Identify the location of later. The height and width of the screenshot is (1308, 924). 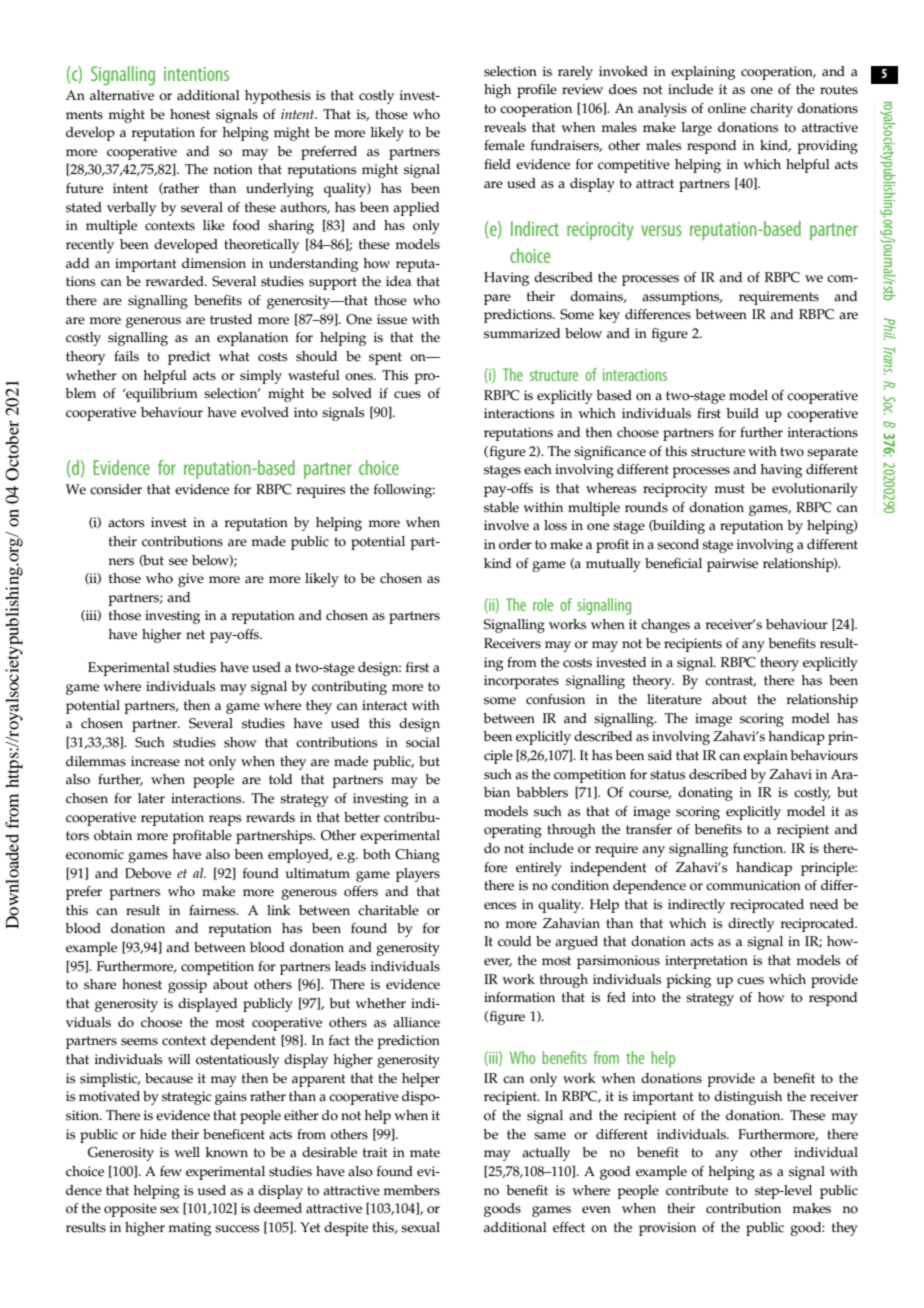
(151, 798).
